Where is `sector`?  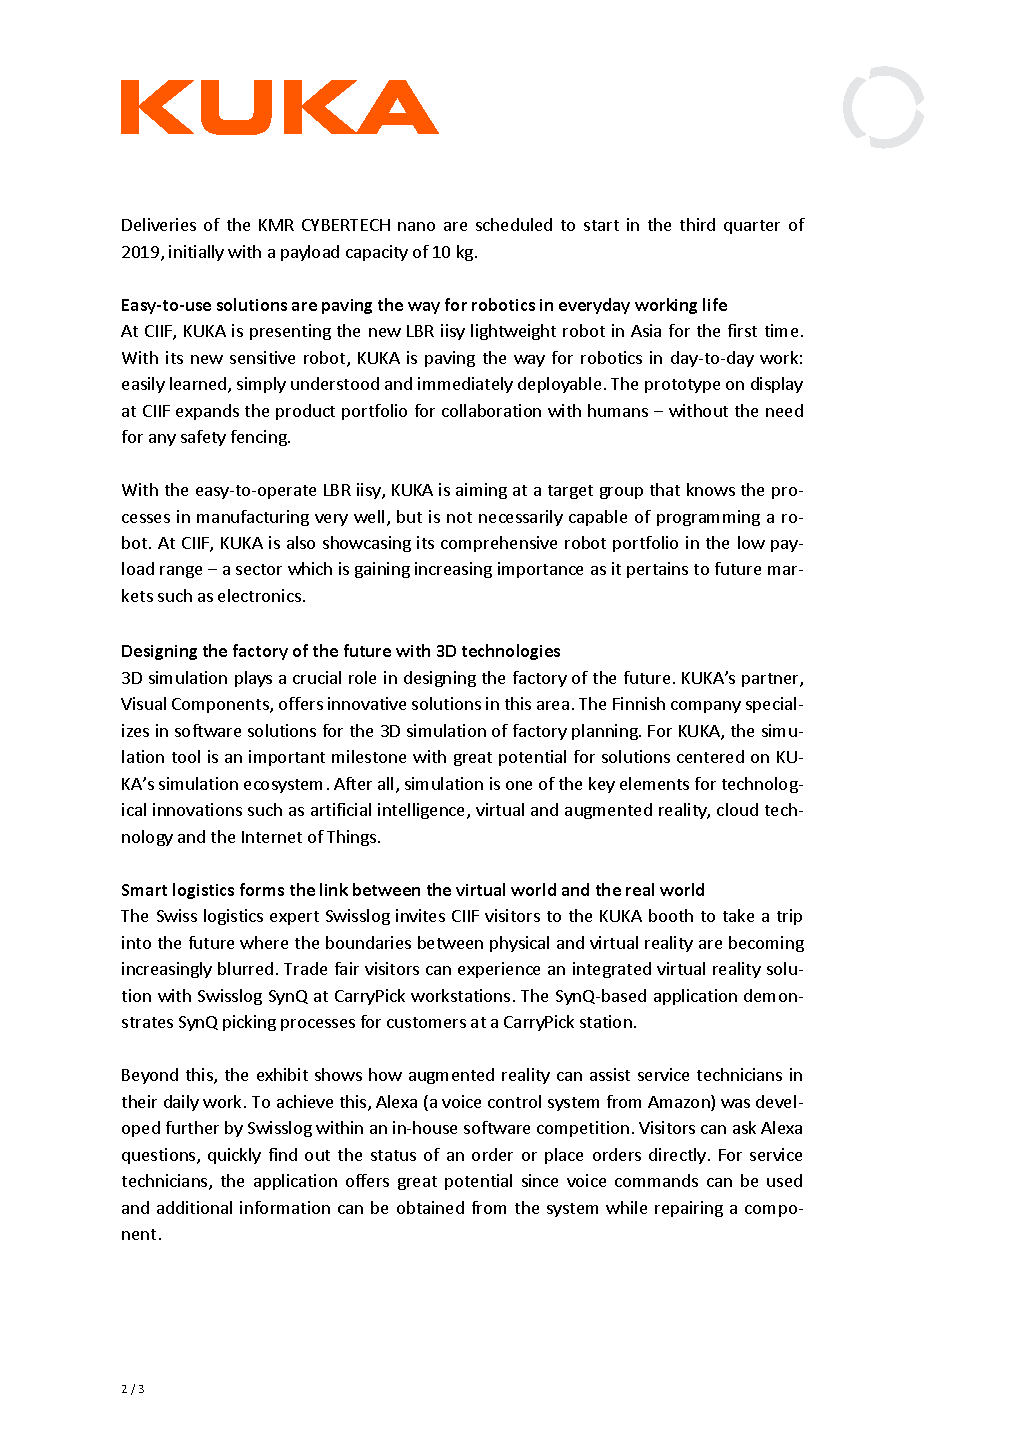
sector is located at coordinates (259, 569).
